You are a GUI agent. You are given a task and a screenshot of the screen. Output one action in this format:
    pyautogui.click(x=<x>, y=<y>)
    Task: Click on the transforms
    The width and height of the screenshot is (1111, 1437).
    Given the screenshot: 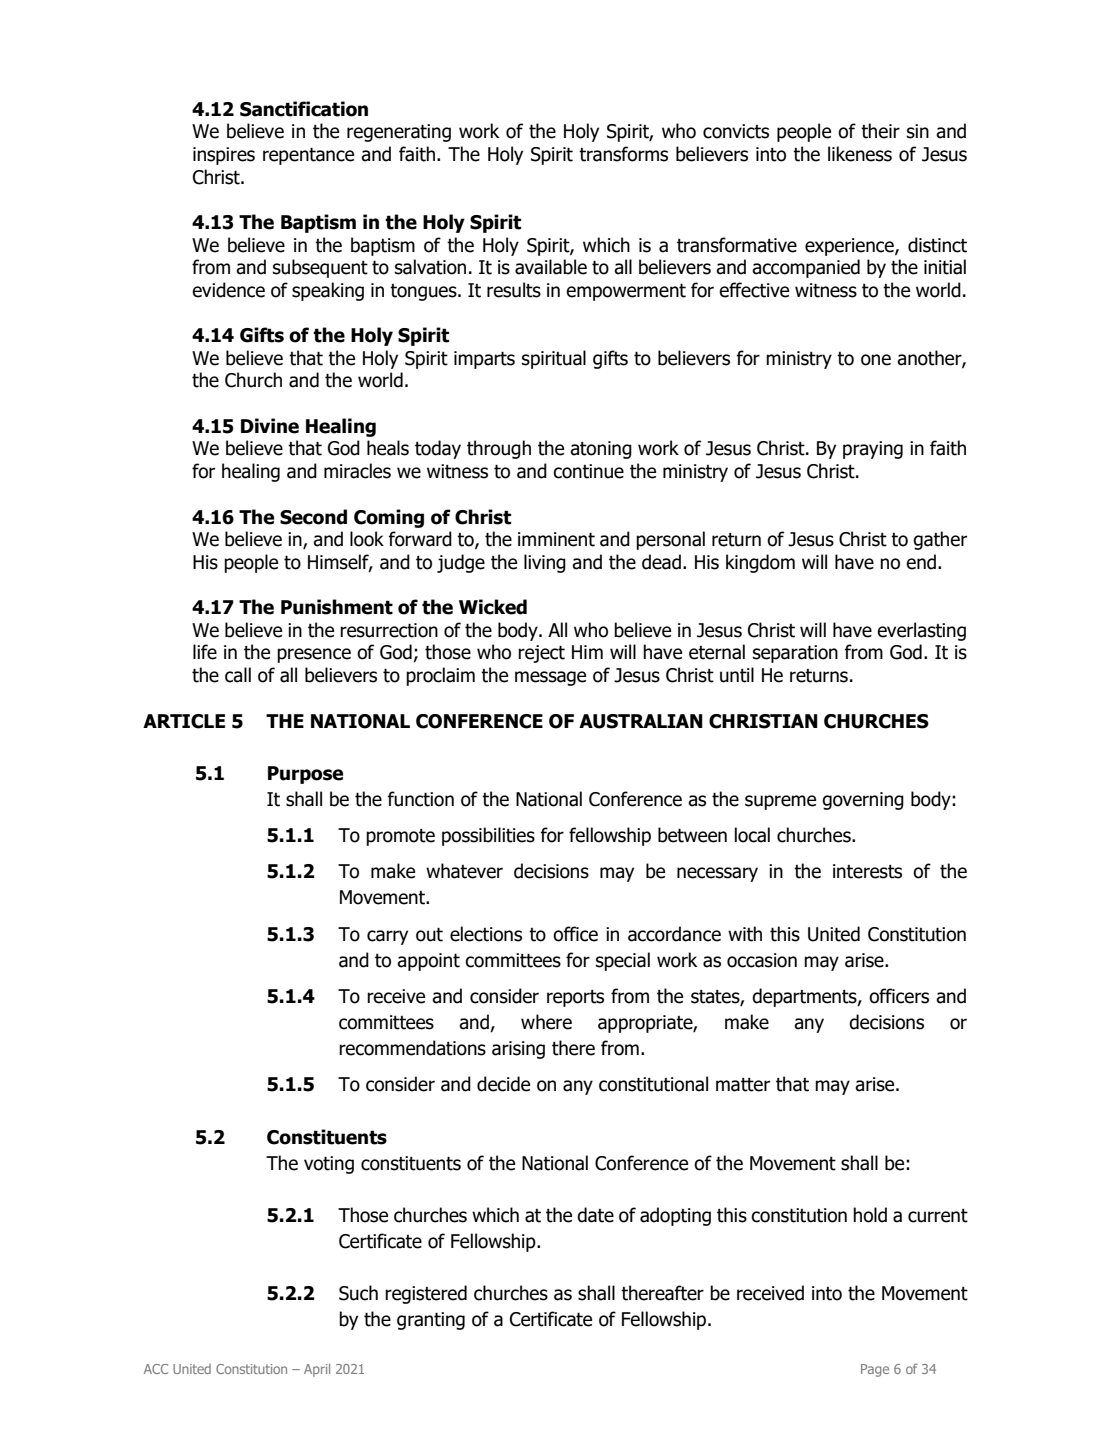 What is the action you would take?
    pyautogui.click(x=623, y=154)
